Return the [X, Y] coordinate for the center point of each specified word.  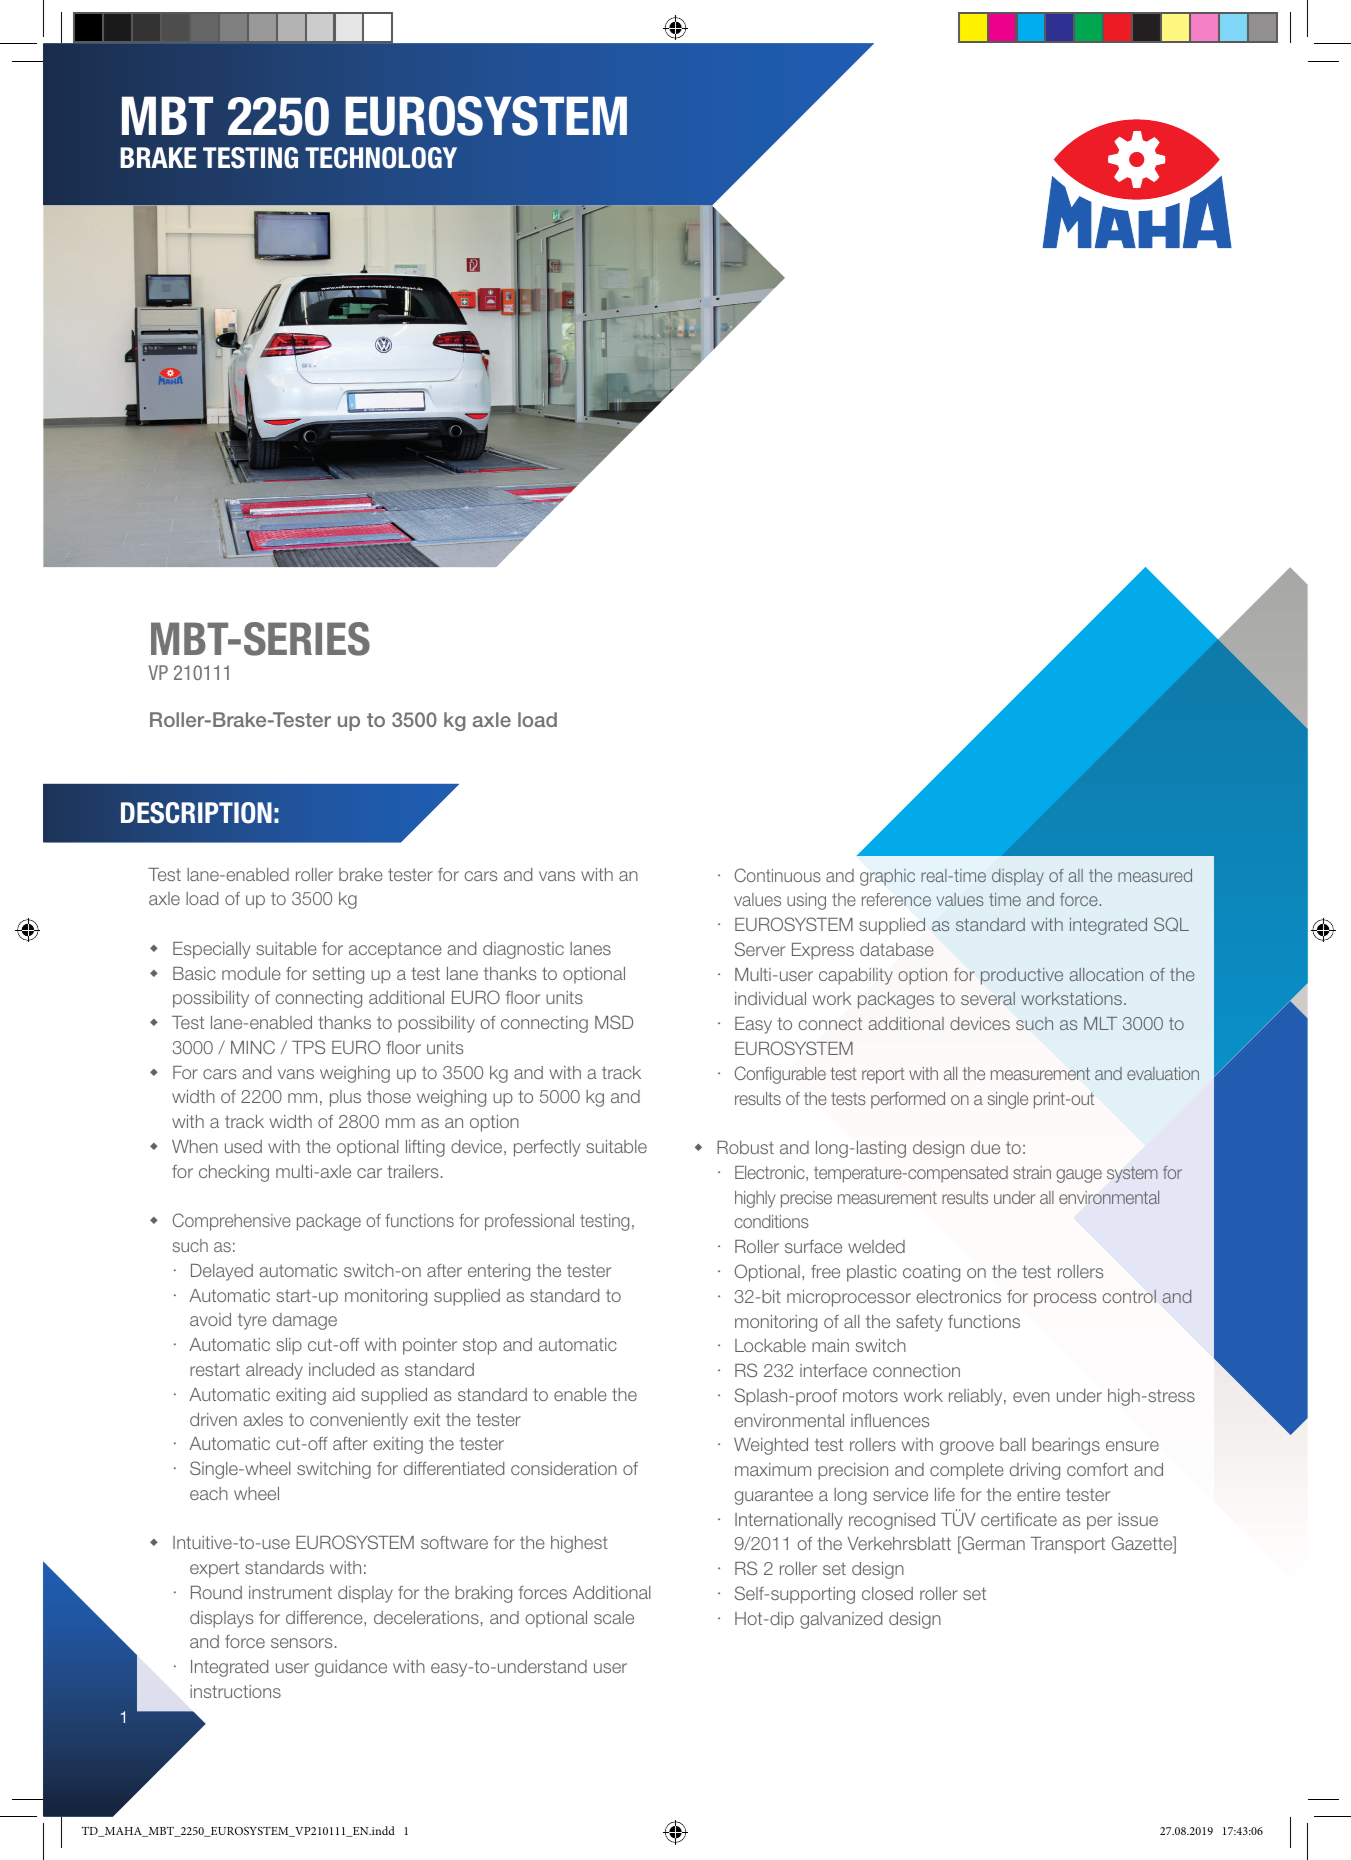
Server [760, 949]
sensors [301, 1643]
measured [1155, 875]
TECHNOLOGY [381, 158]
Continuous [778, 875]
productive [1022, 976]
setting [338, 975]
